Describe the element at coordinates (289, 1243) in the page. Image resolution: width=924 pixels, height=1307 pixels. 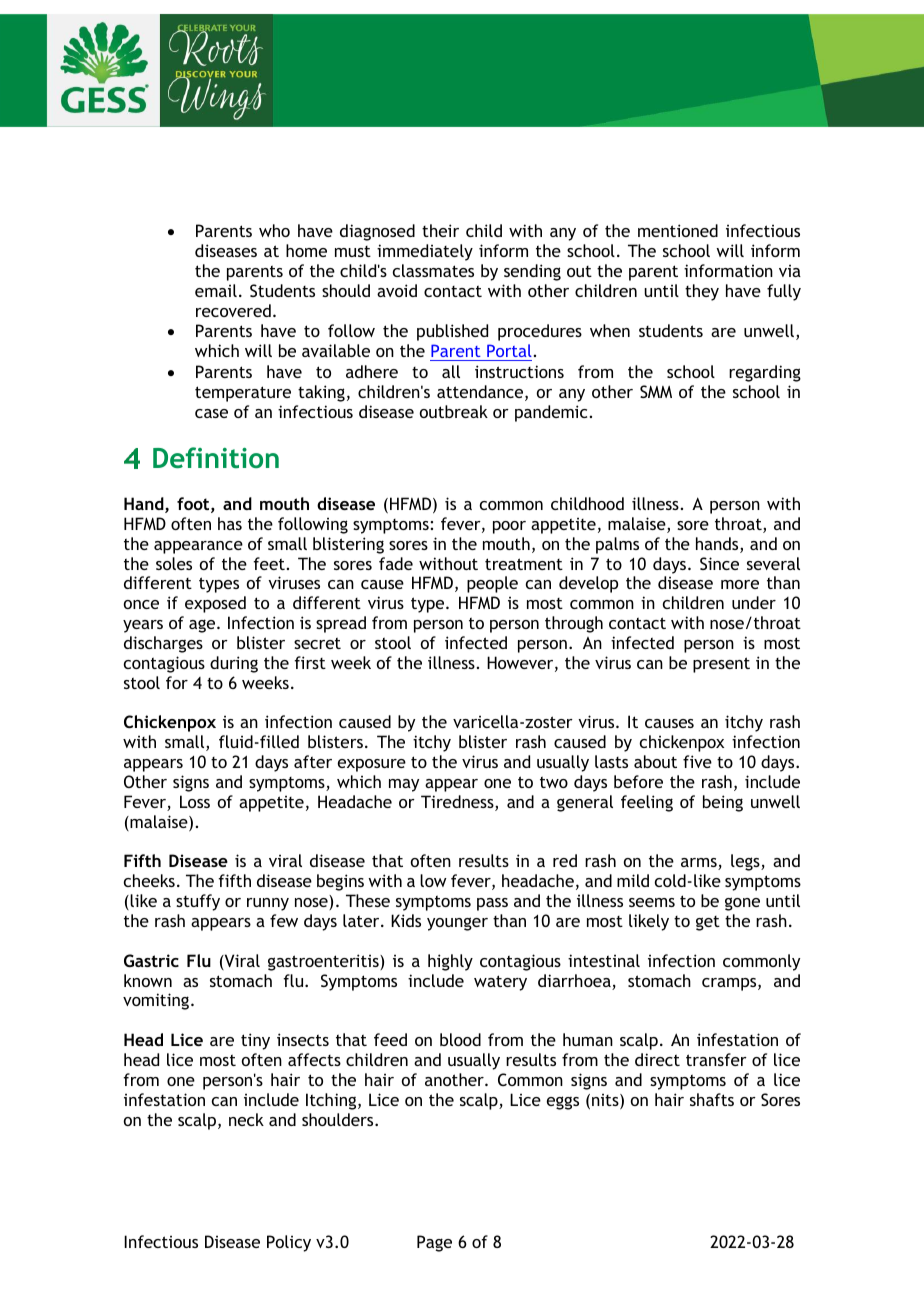
I see `Policy` at that location.
